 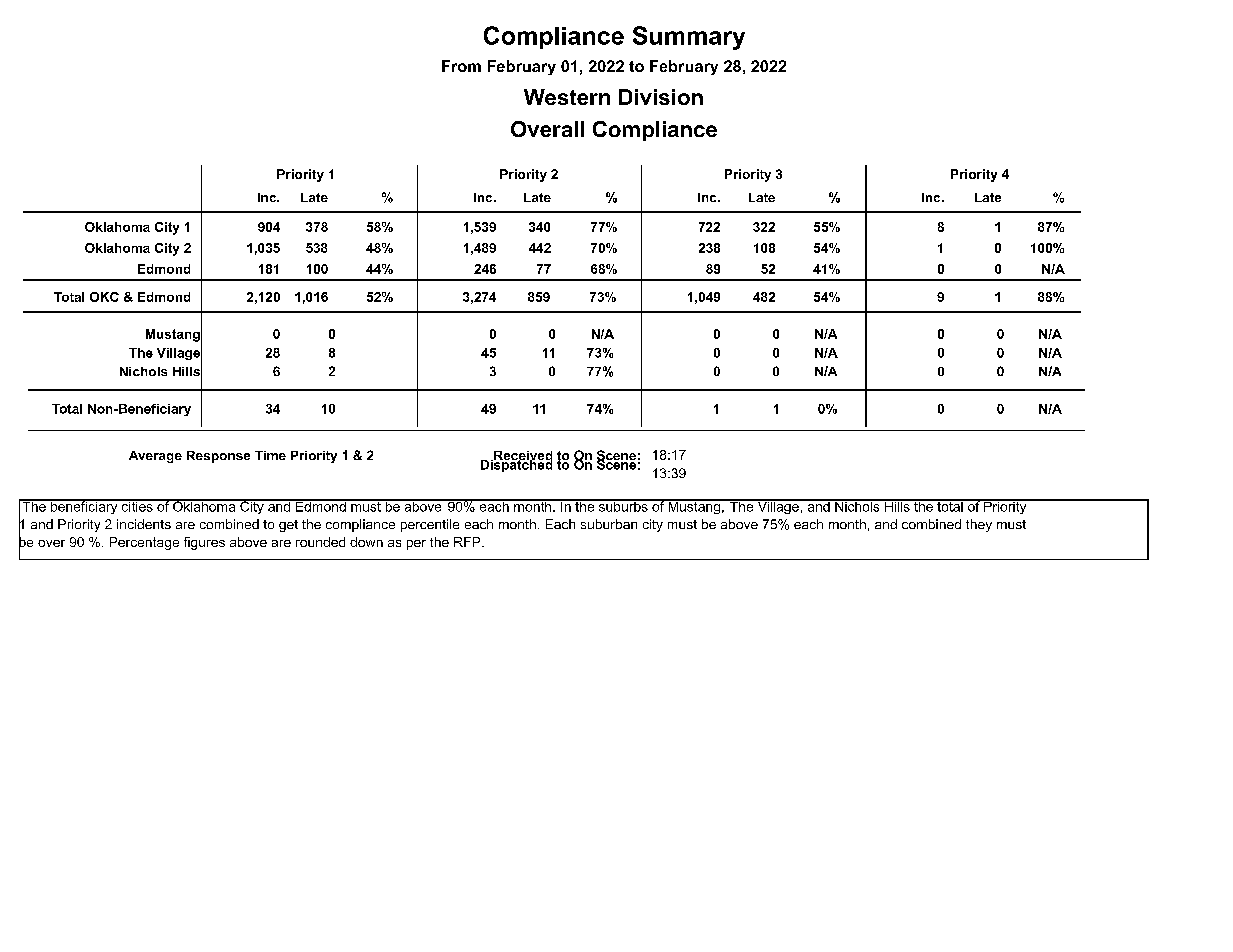 I want to click on Response, so click(x=218, y=457).
